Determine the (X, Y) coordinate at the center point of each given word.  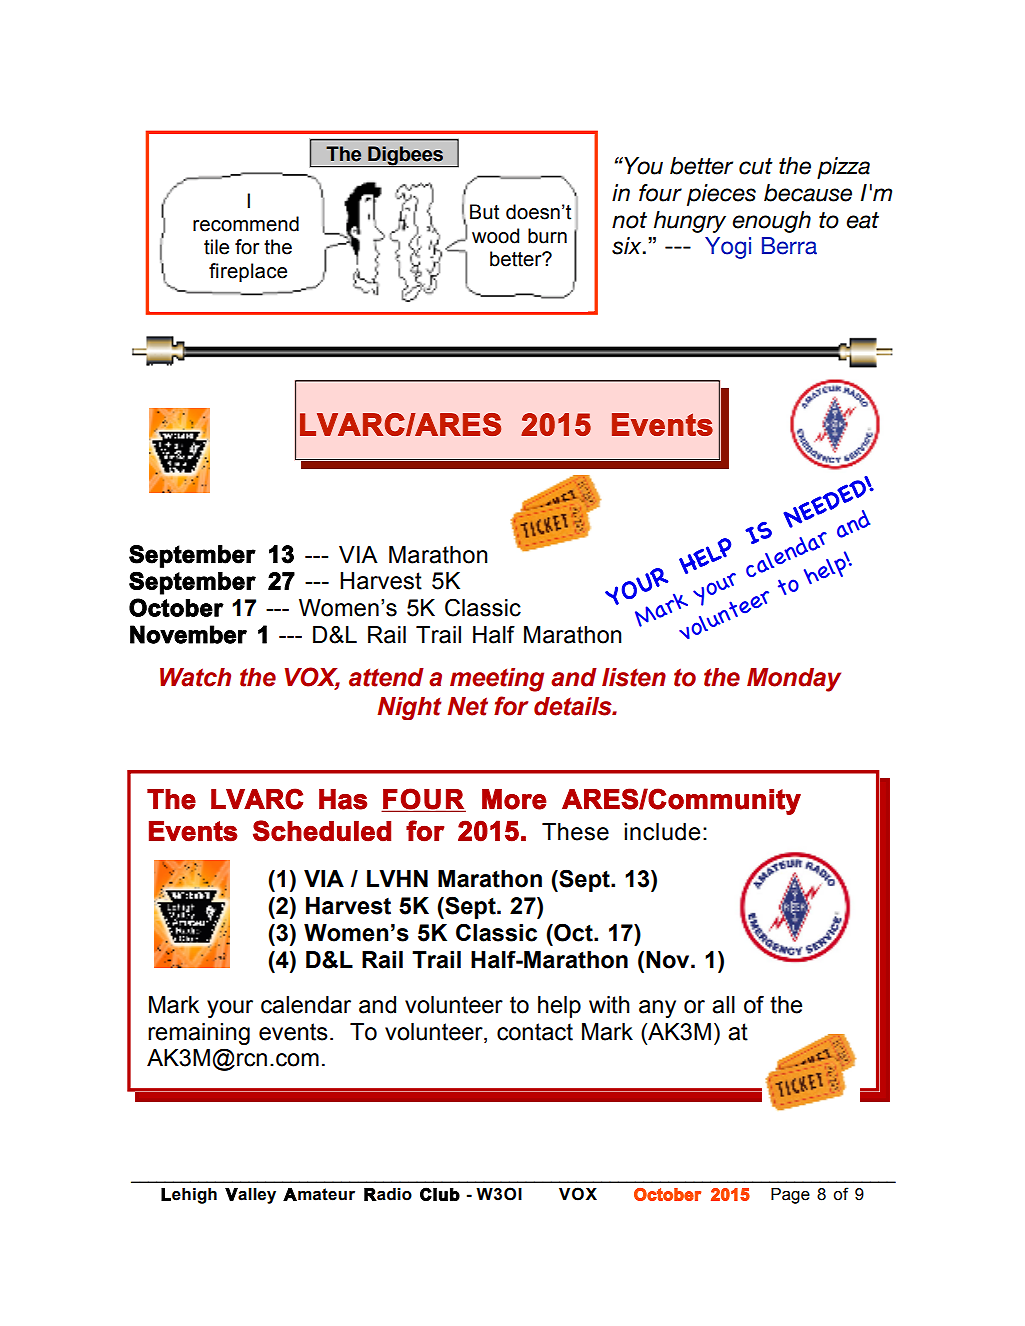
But (484, 212)
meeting (497, 680)
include (662, 832)
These (575, 832)
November (188, 634)
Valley (250, 1196)
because (808, 193)
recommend (246, 224)
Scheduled (322, 831)
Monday (794, 680)
